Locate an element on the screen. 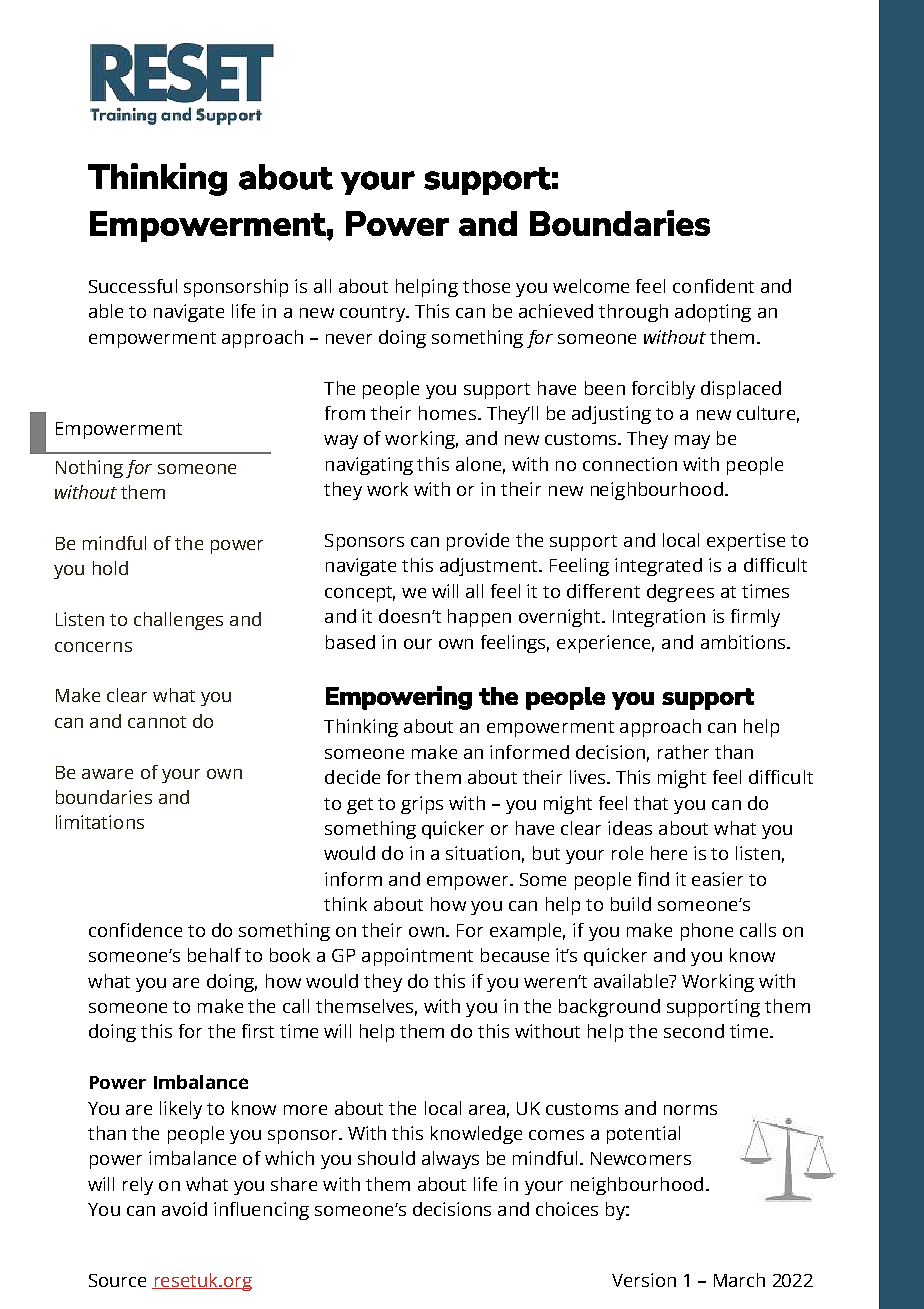  avoid is located at coordinates (184, 1209).
